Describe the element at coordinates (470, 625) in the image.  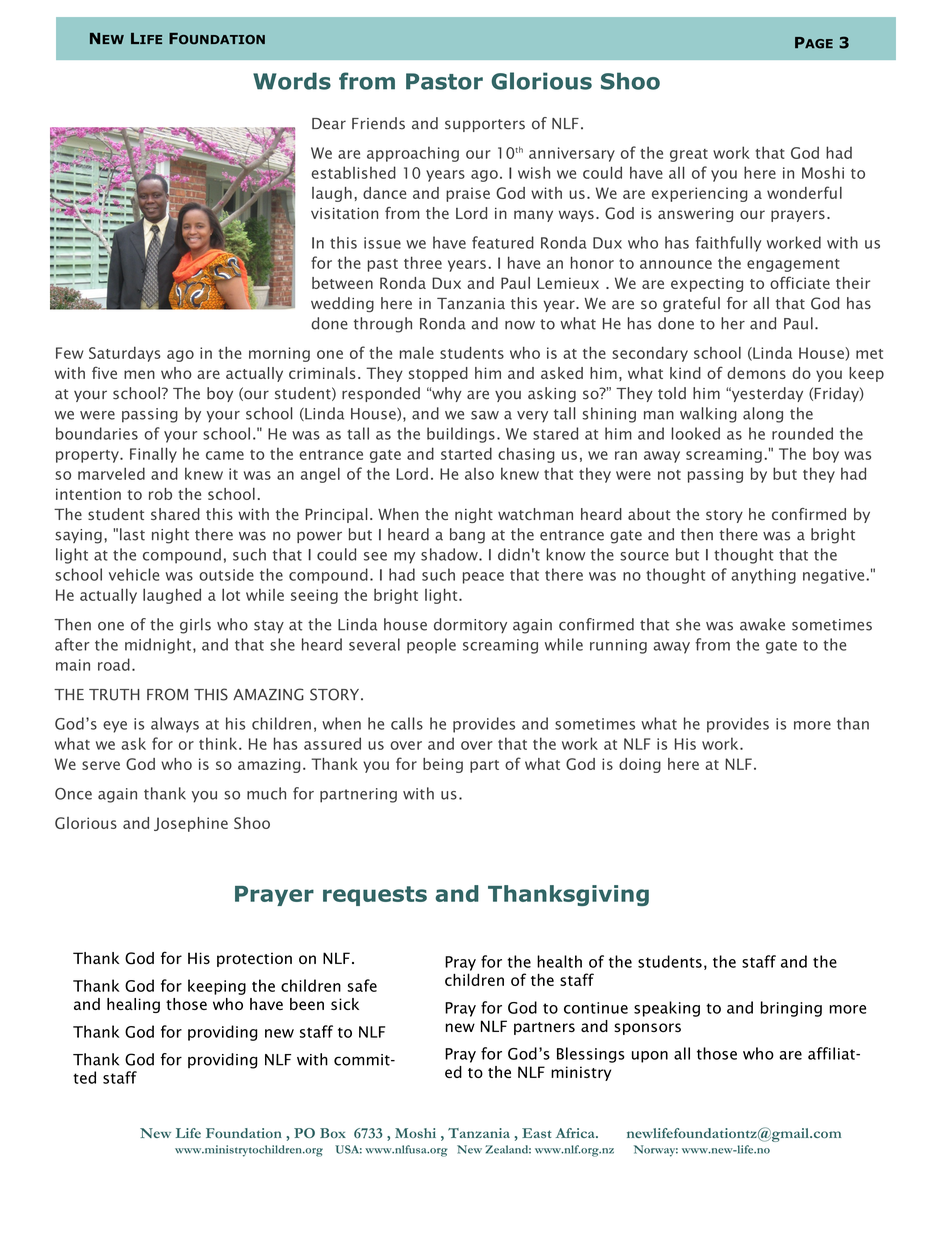
I see `dormitory` at that location.
